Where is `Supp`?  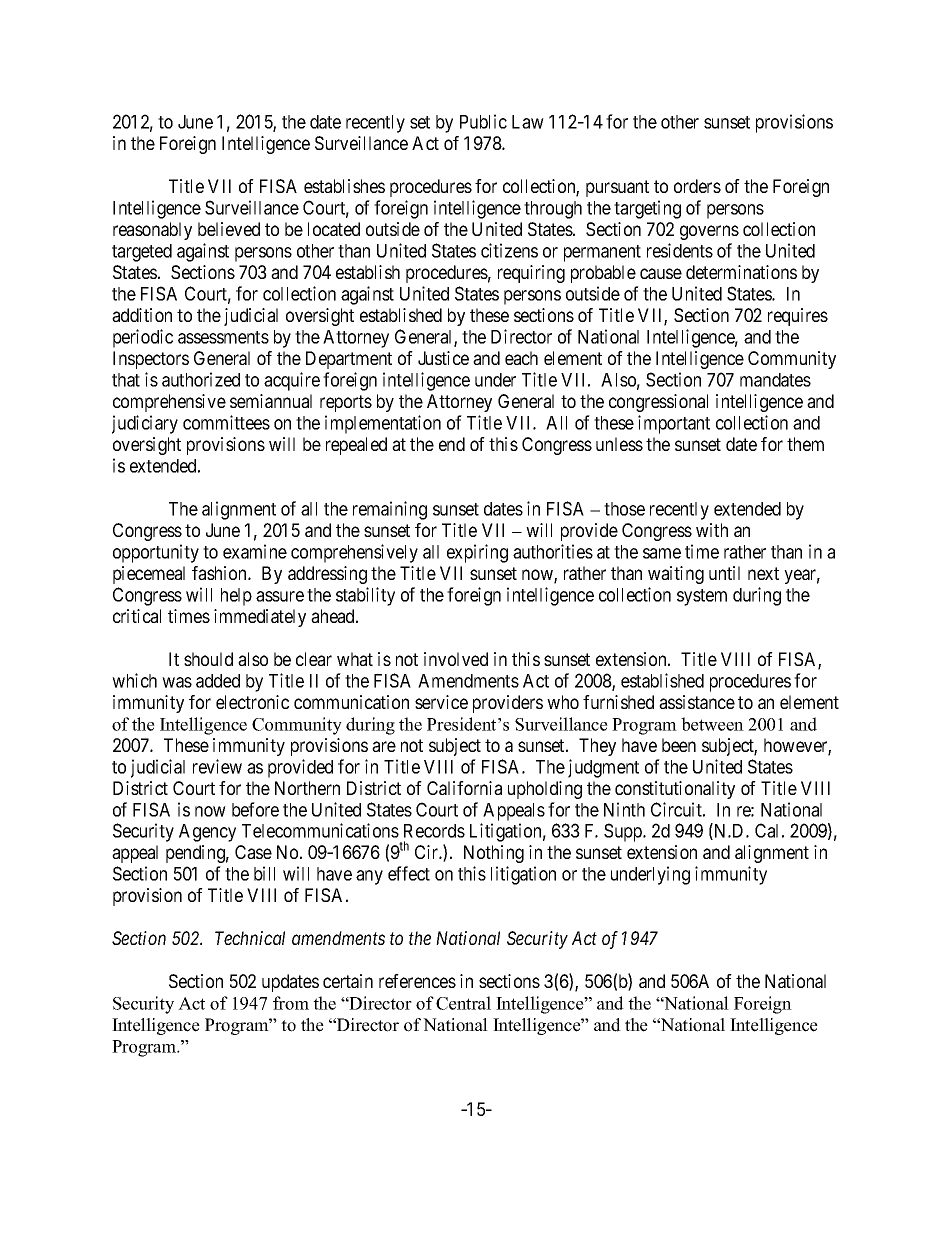
Supp is located at coordinates (624, 832).
